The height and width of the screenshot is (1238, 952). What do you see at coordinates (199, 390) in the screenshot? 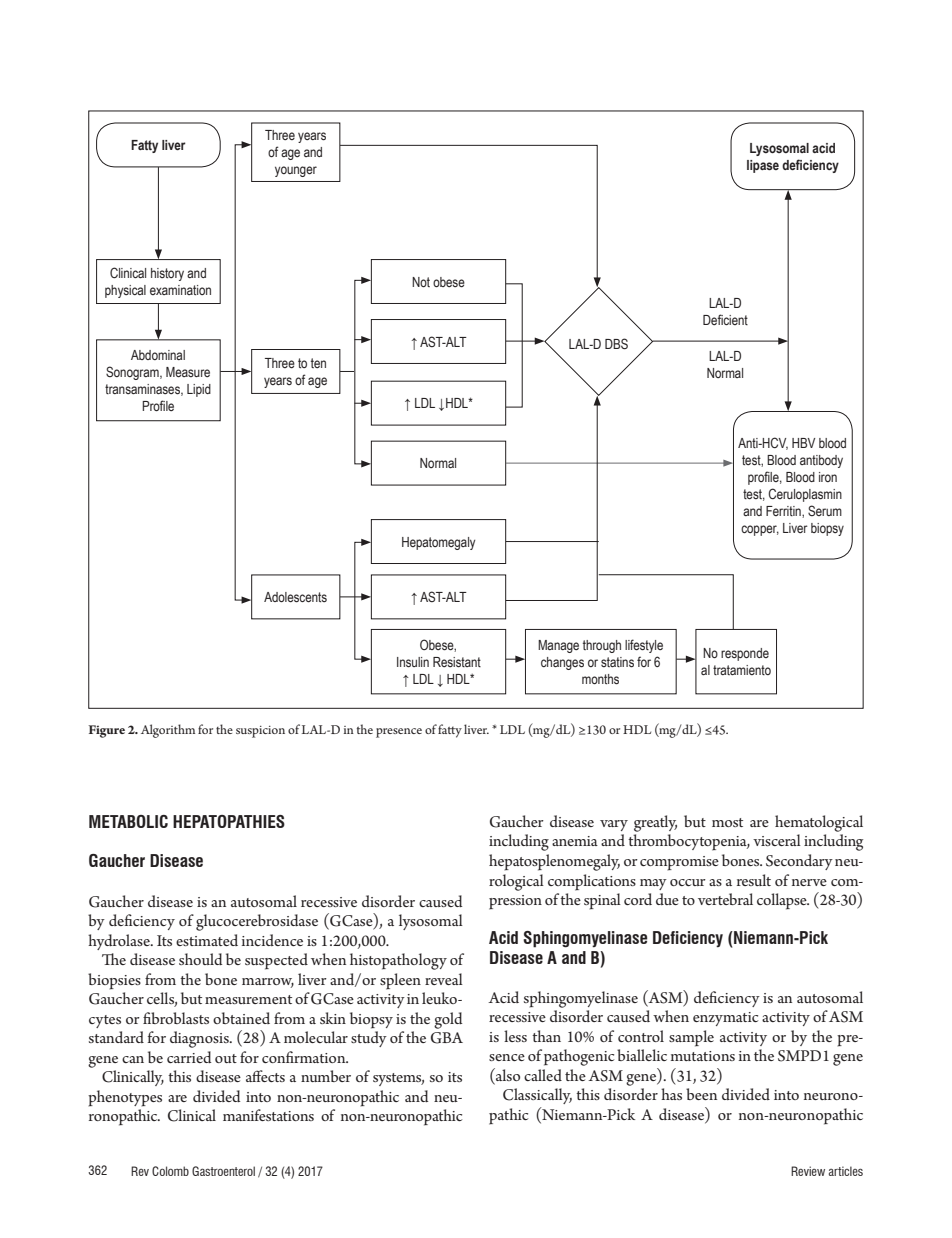
I see `Lipid` at bounding box center [199, 390].
